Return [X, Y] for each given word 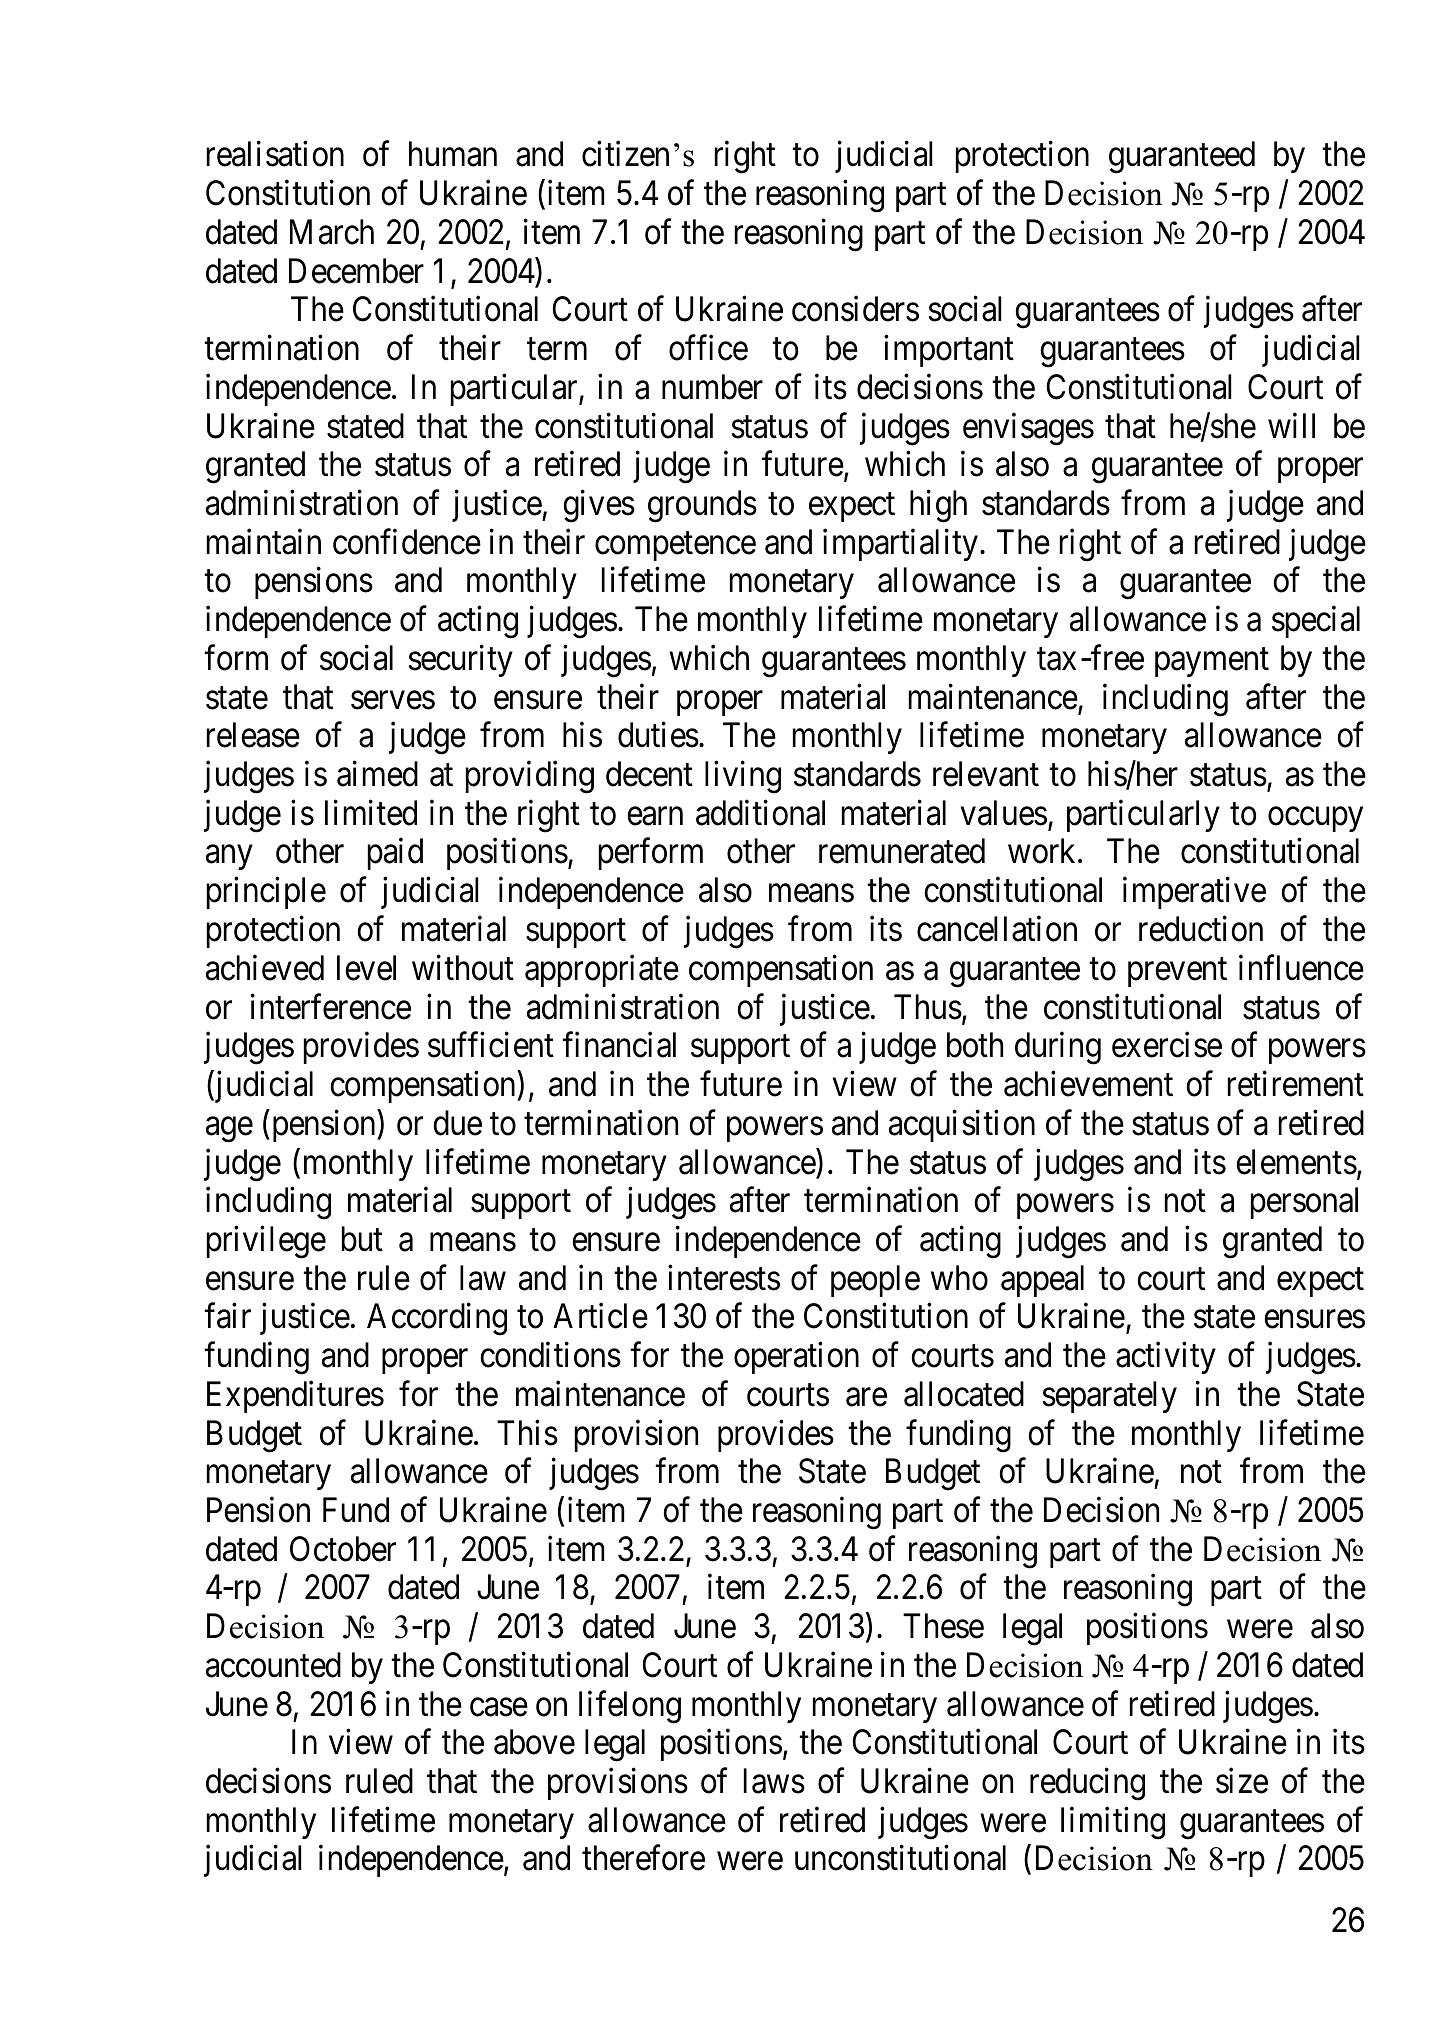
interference [331, 1006]
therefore [643, 1858]
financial [619, 1045]
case [499, 1707]
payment [1212, 663]
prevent [1177, 972]
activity [1166, 1358]
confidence [407, 542]
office [708, 348]
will [1291, 425]
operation [796, 1358]
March [332, 232]
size [1242, 1781]
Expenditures [295, 1397]
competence [675, 546]
